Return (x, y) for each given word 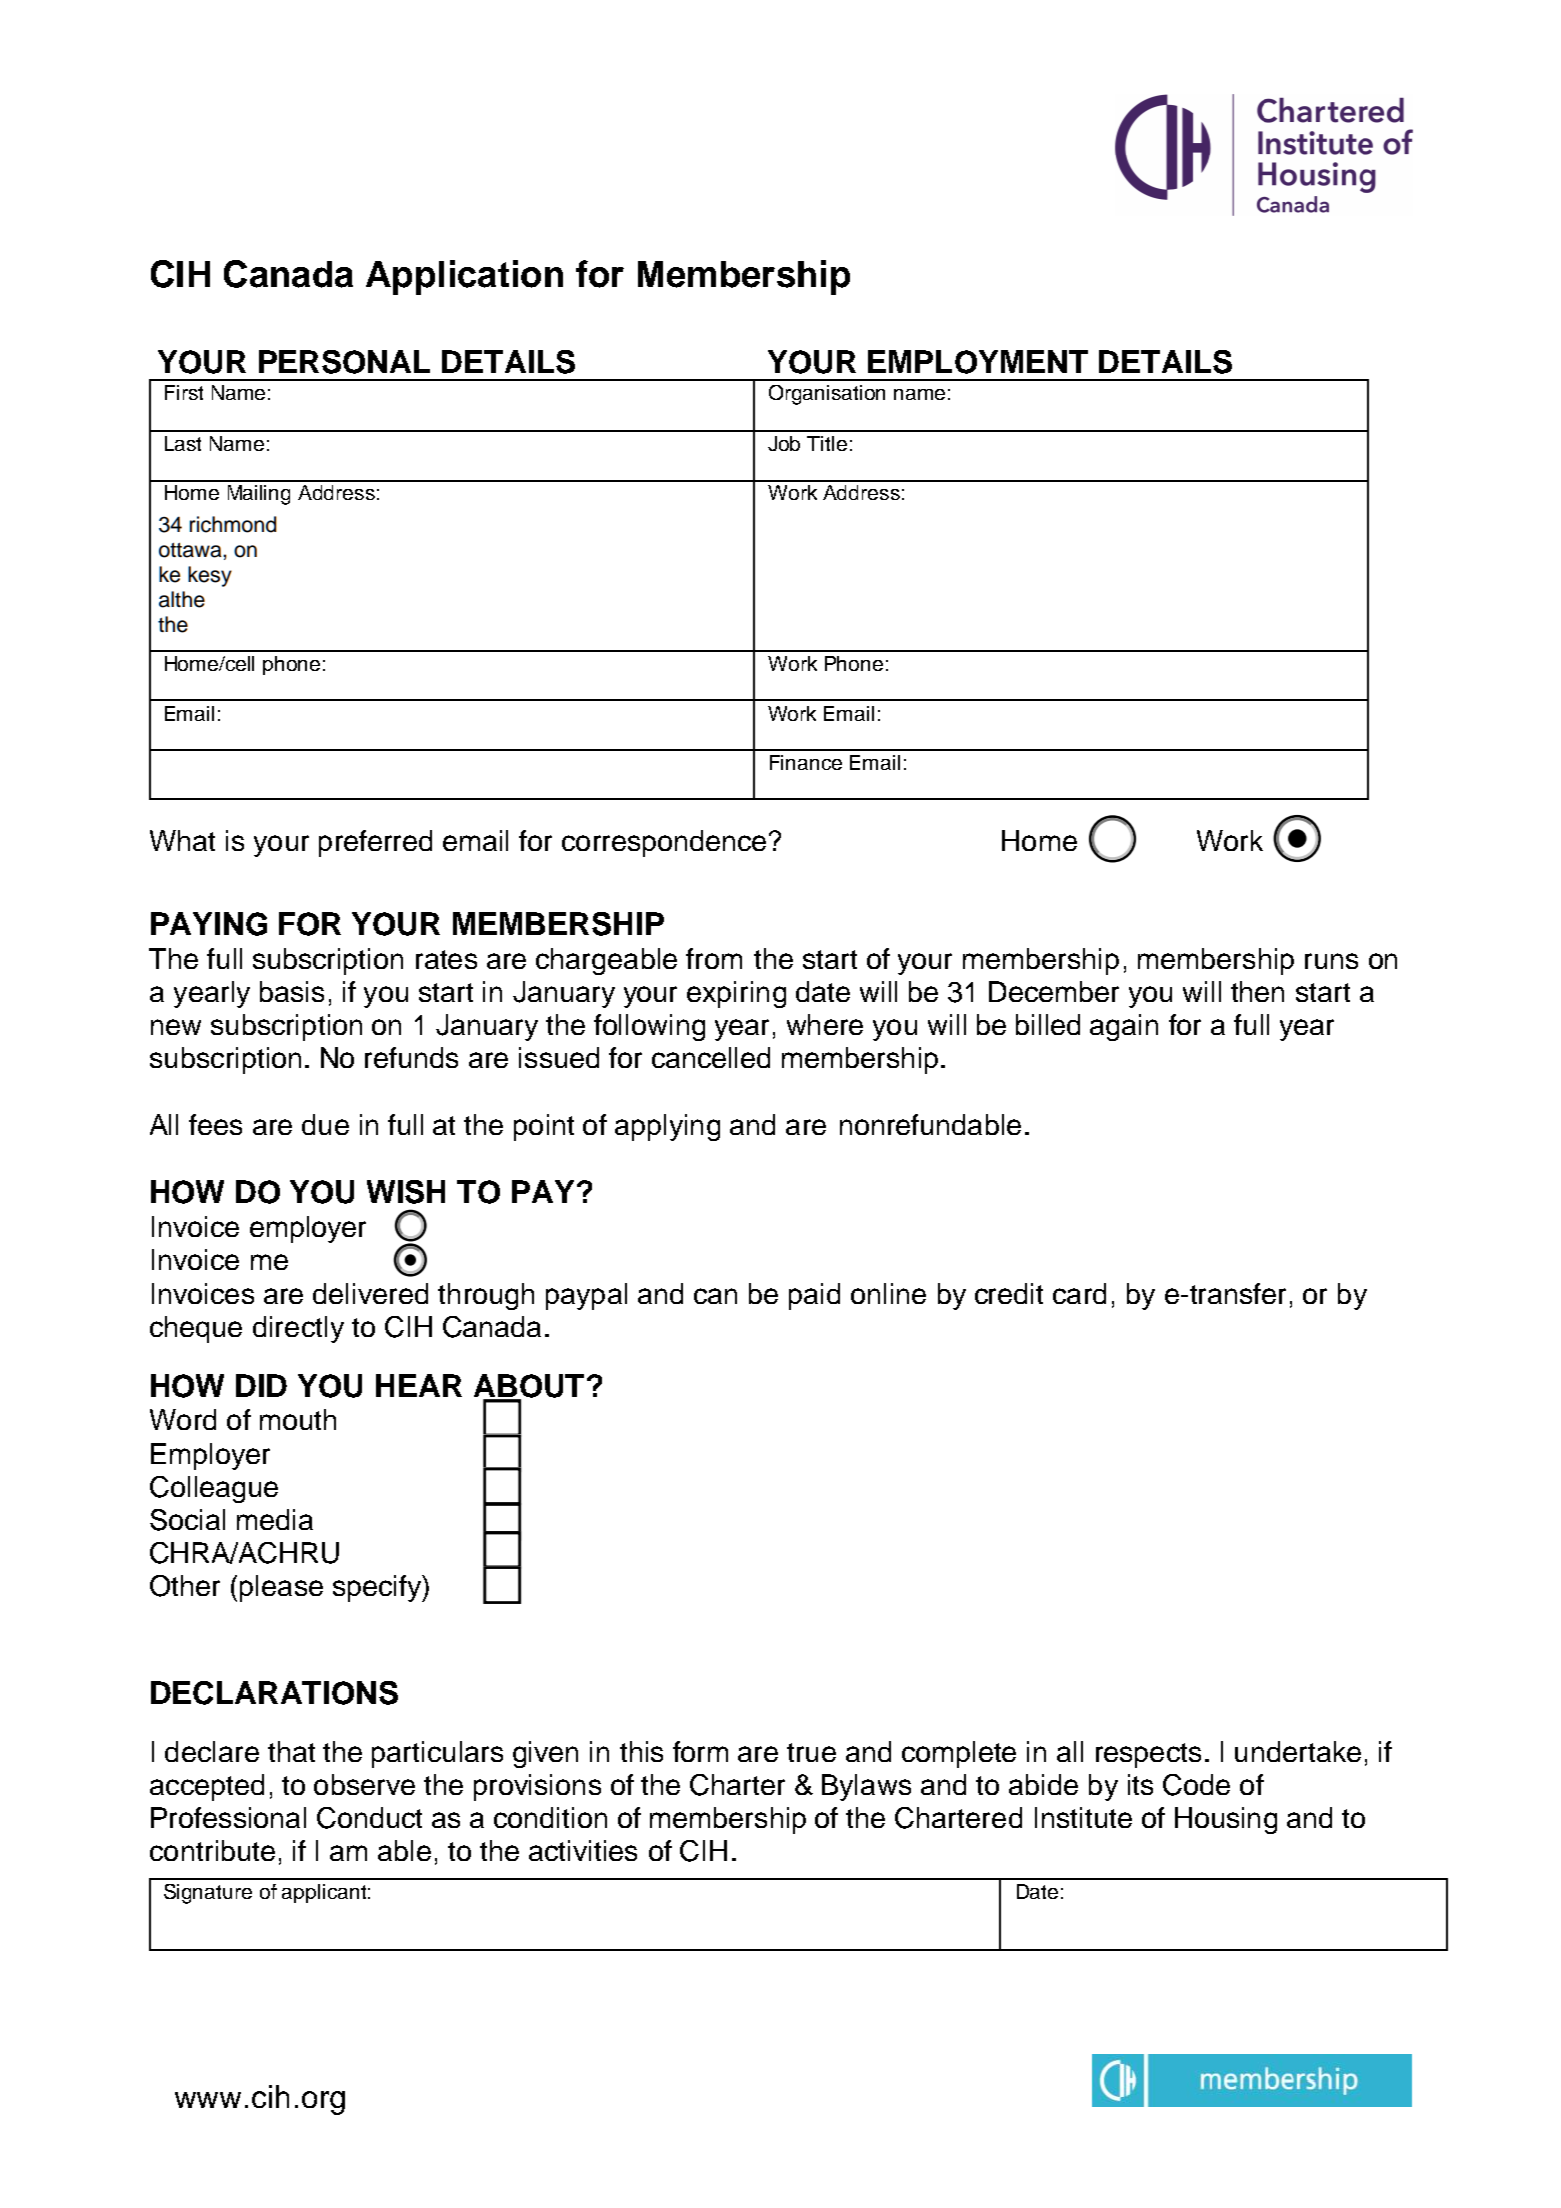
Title (827, 443)
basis (292, 991)
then (1257, 991)
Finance (806, 762)
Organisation (827, 395)
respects (1148, 1755)
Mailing (259, 495)
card (1079, 1293)
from (714, 958)
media (275, 1519)
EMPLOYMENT (978, 362)
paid (814, 1296)
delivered (370, 1293)
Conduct (369, 1818)
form (700, 1751)
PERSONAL (344, 362)
